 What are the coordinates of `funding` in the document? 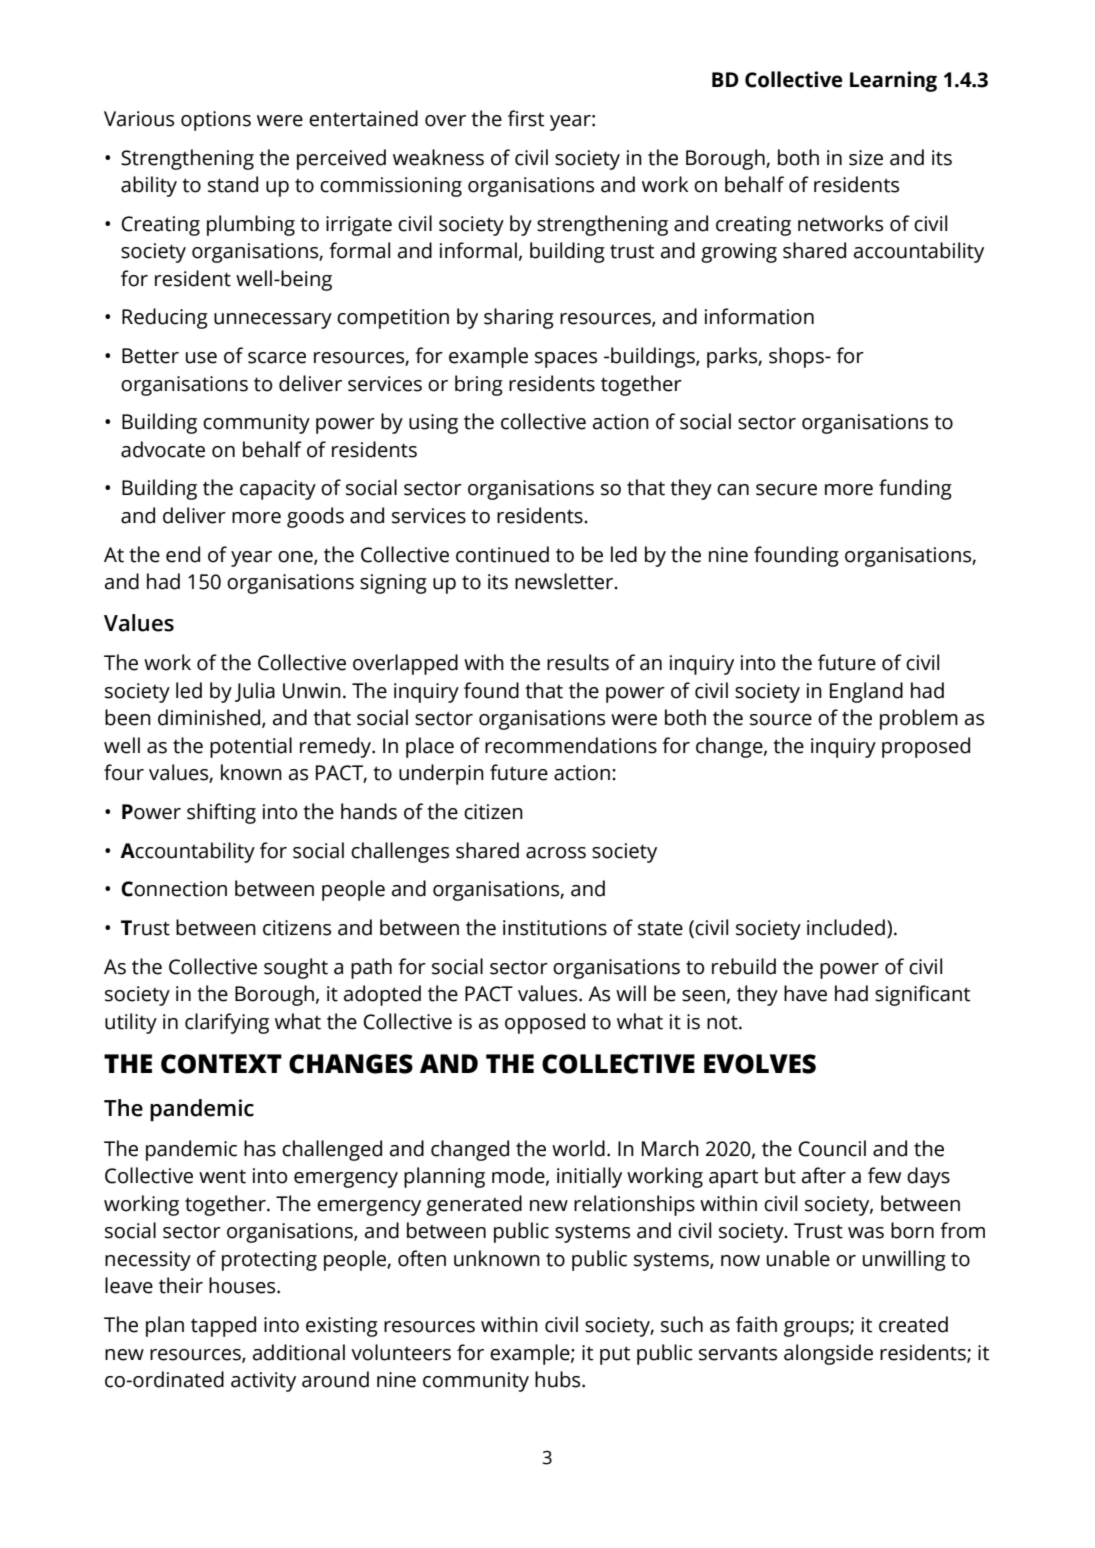 It's located at (915, 489).
